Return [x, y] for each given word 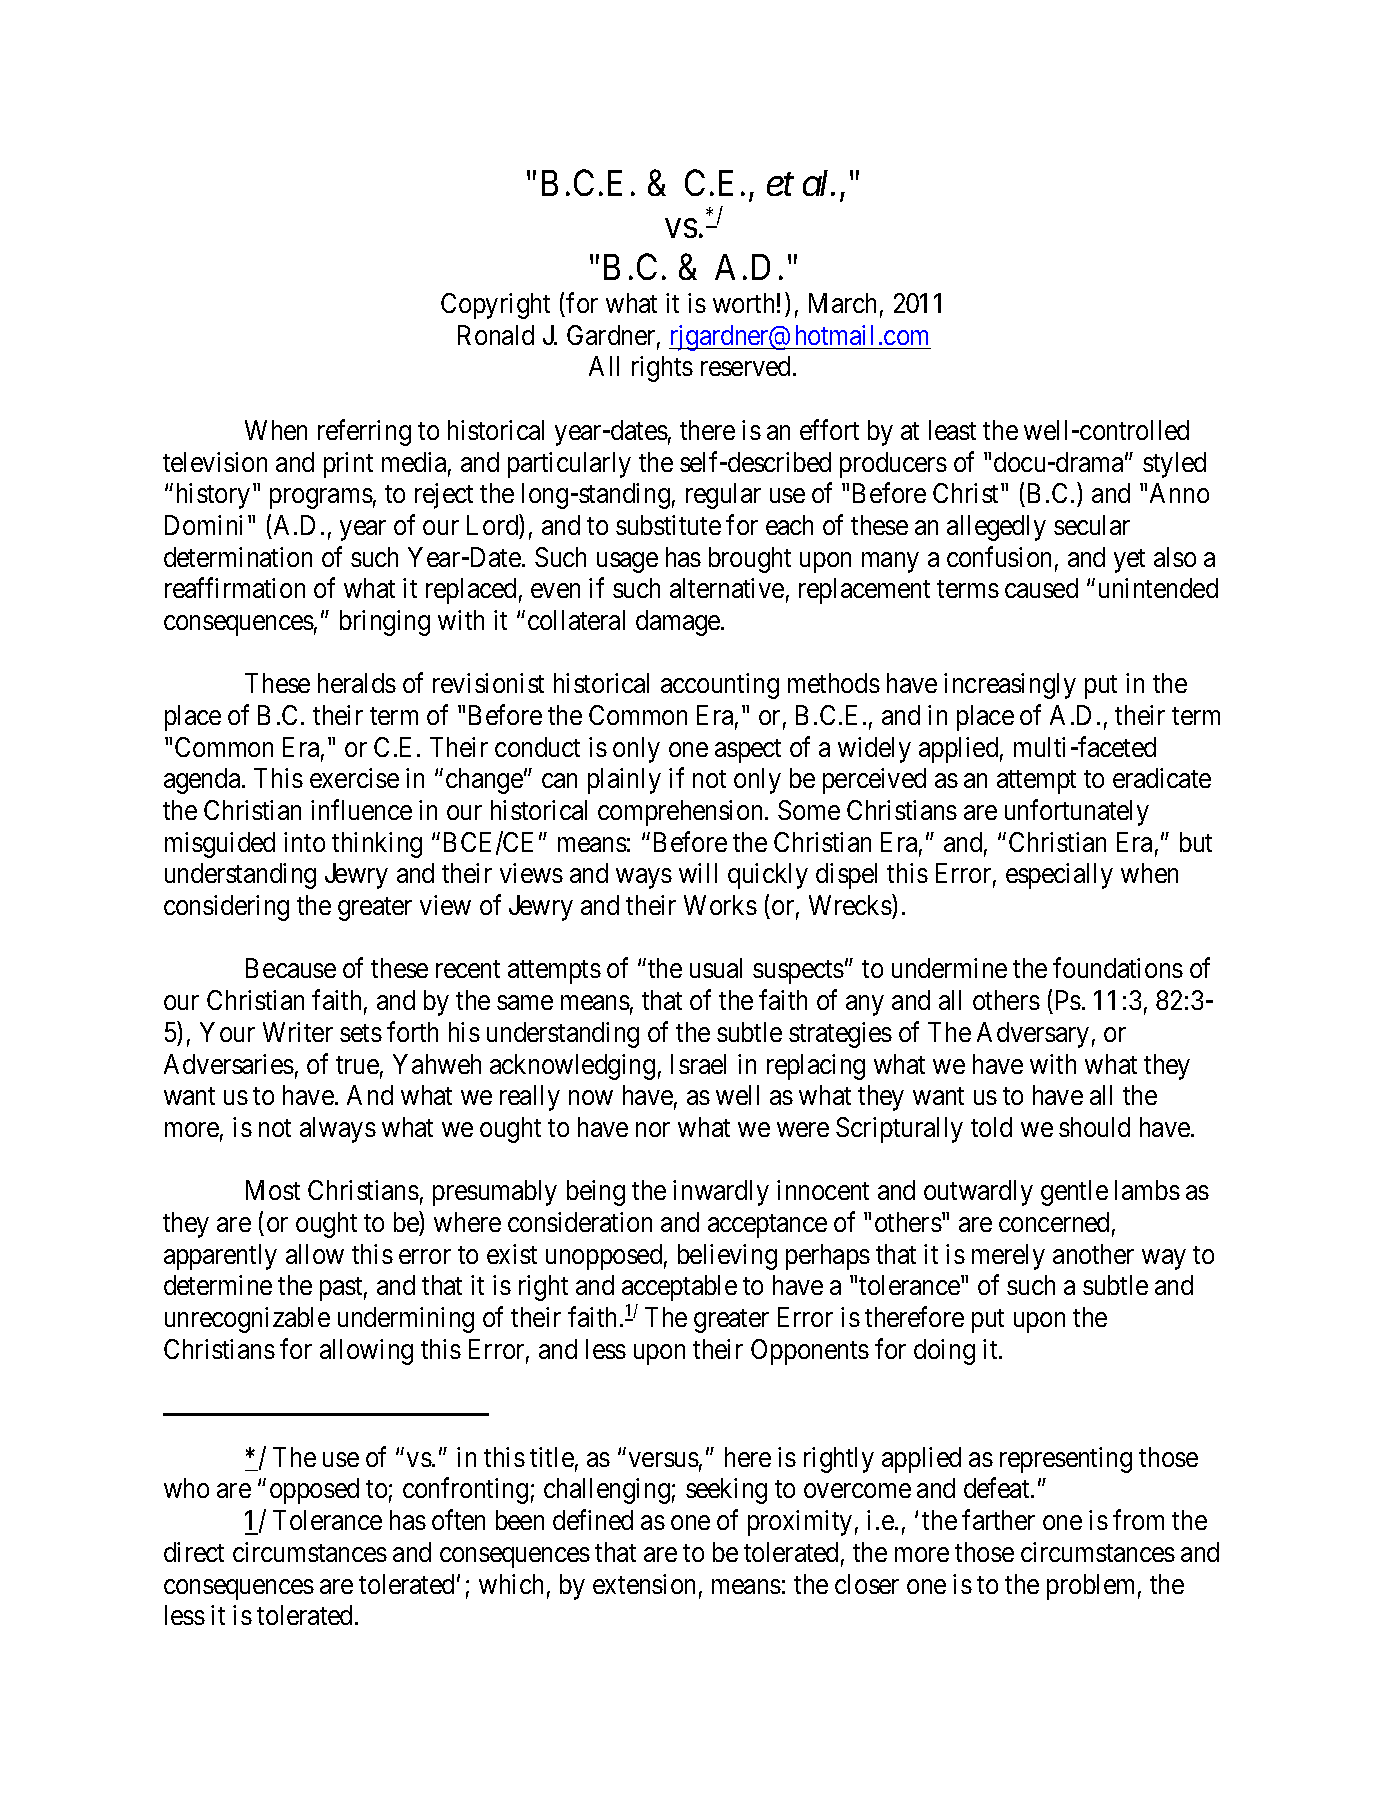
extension [644, 1584]
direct [194, 1552]
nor [653, 1129]
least [952, 430]
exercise [354, 778]
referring [364, 432]
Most [273, 1190]
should [1094, 1127]
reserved [747, 366]
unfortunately [1077, 812]
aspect [748, 751]
